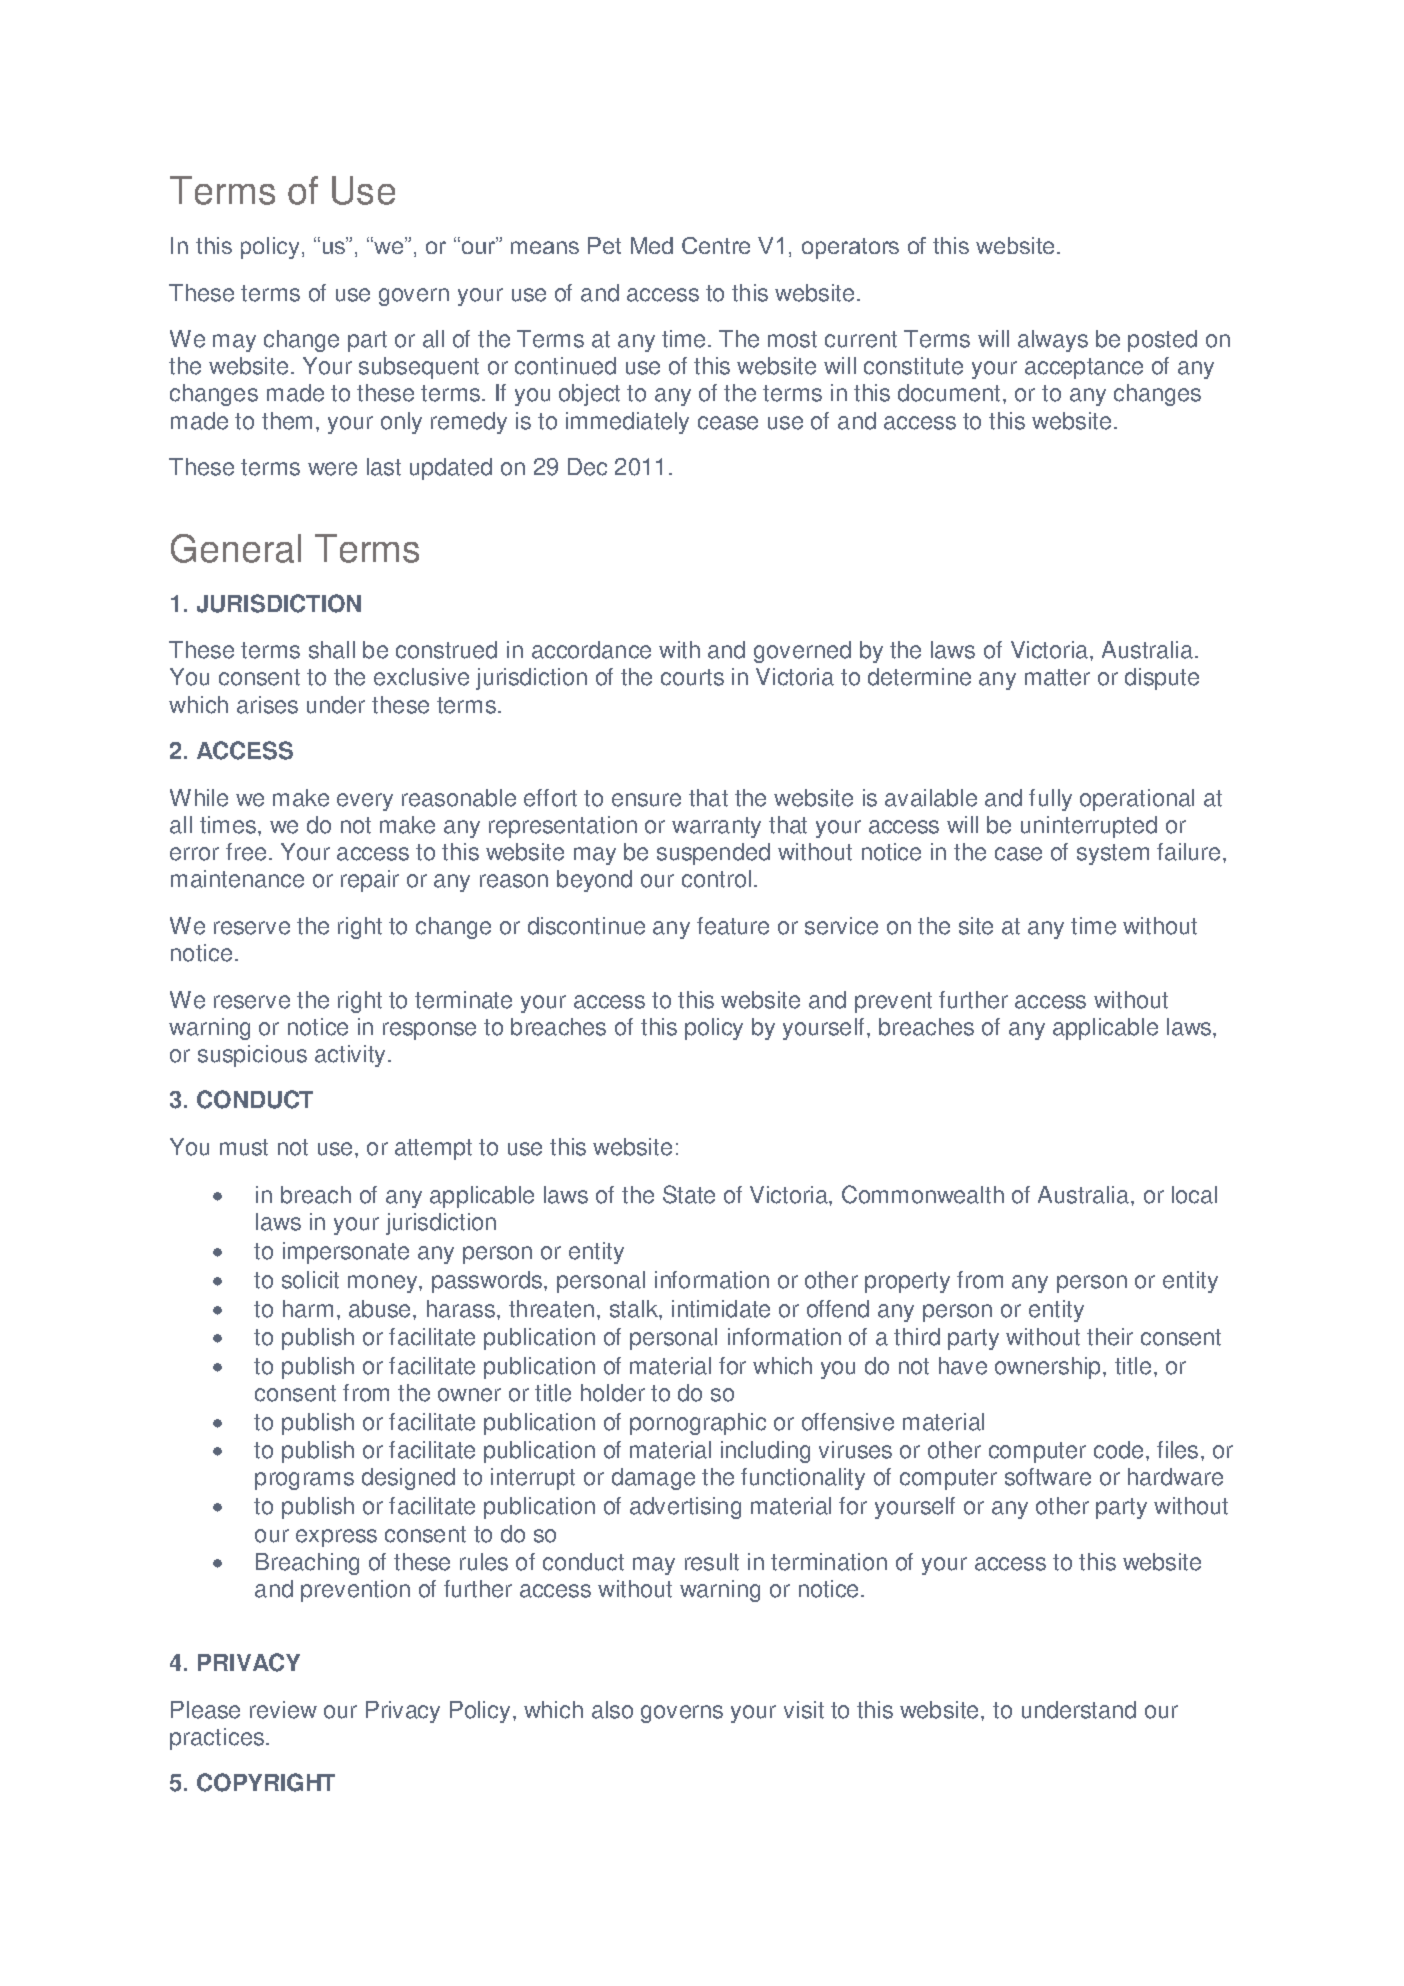 This screenshot has width=1404, height=1986. Describe the element at coordinates (1053, 341) in the screenshot. I see `always` at that location.
